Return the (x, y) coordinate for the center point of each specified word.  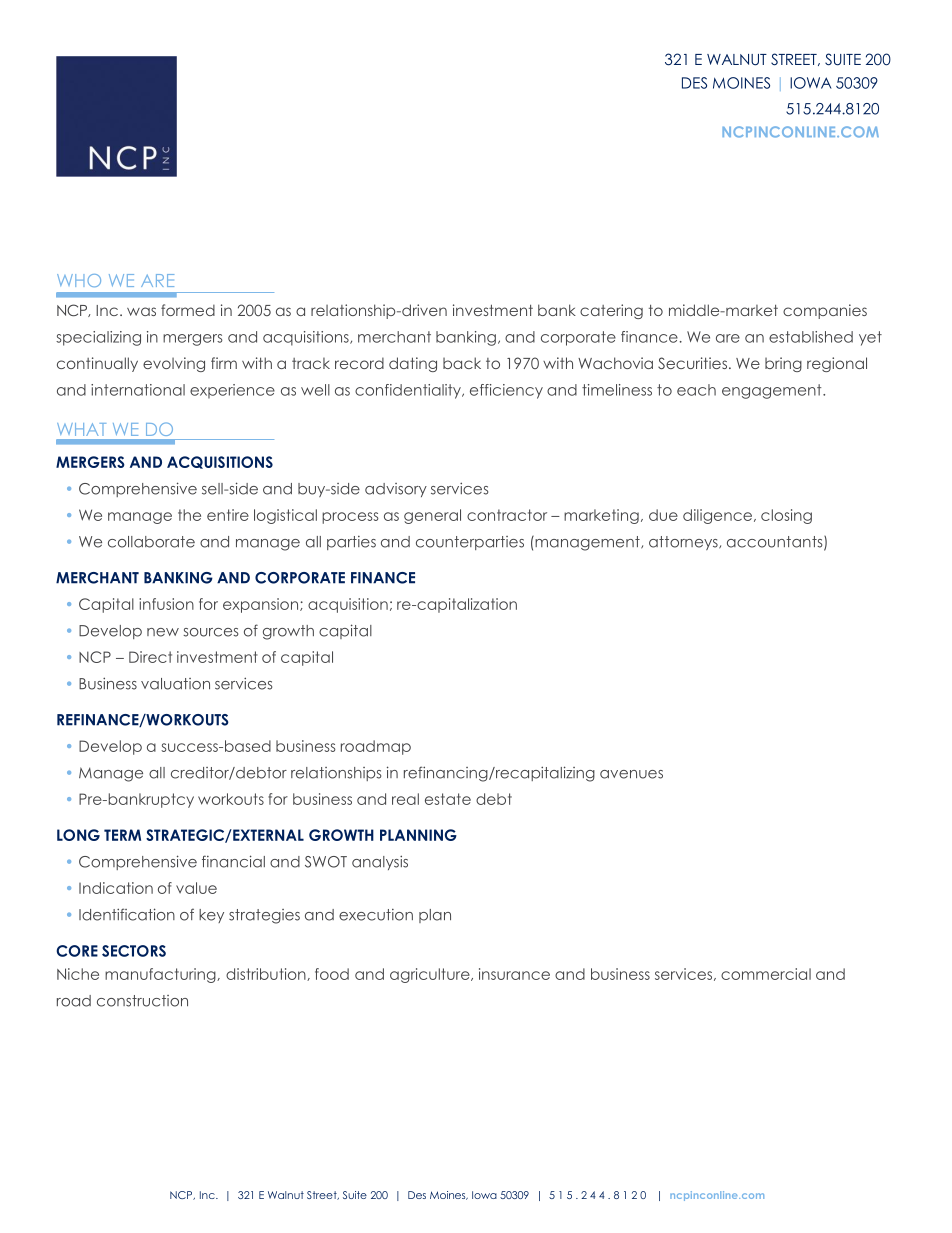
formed (188, 310)
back (462, 363)
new (163, 632)
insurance (514, 974)
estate (448, 799)
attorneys (684, 543)
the (189, 515)
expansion (262, 605)
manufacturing (161, 975)
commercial (766, 974)
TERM (122, 835)
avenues (631, 774)
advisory (396, 490)
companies (825, 311)
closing (786, 516)
